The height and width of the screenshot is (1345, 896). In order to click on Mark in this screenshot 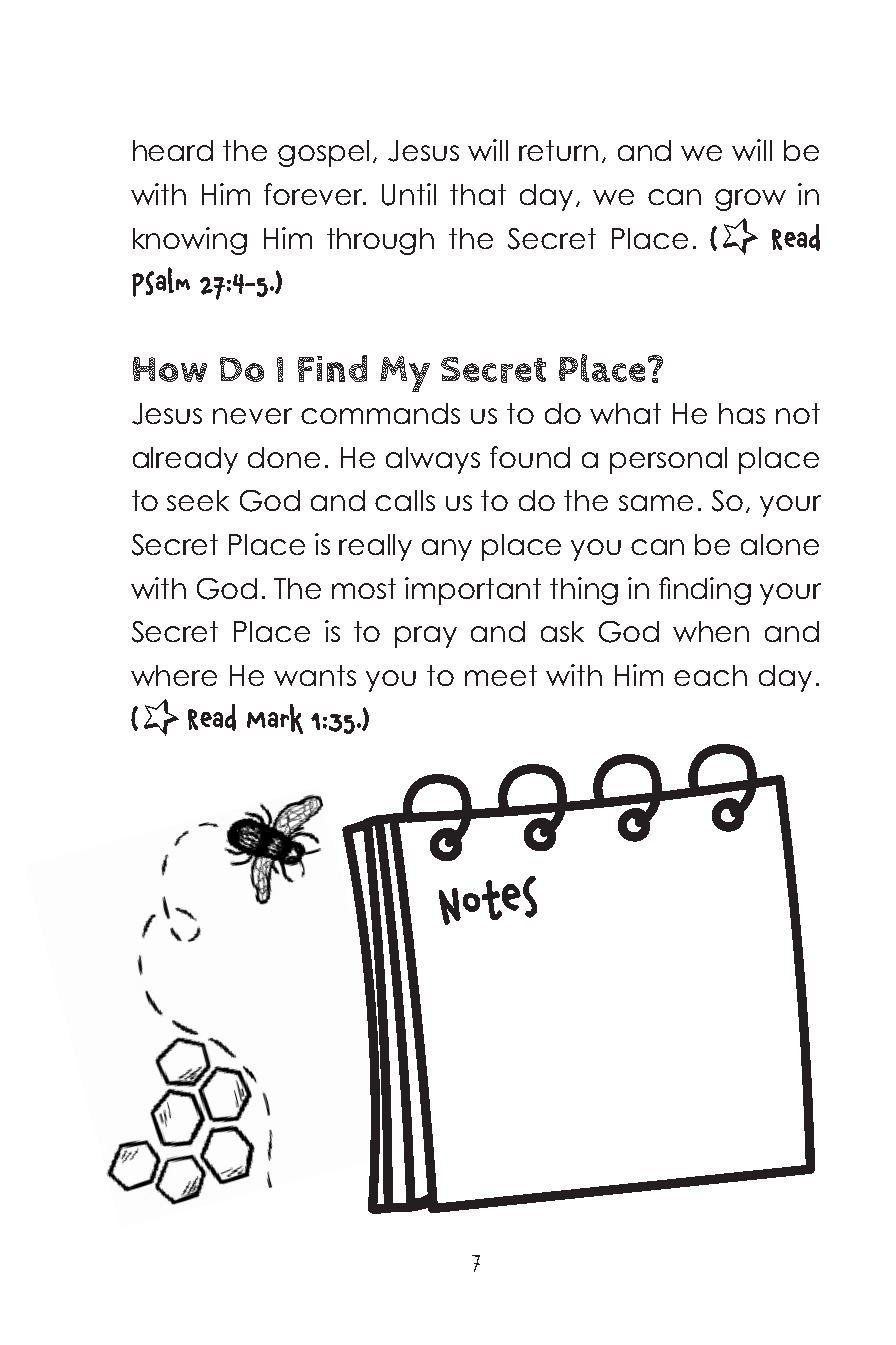, I will do `click(275, 719)`.
